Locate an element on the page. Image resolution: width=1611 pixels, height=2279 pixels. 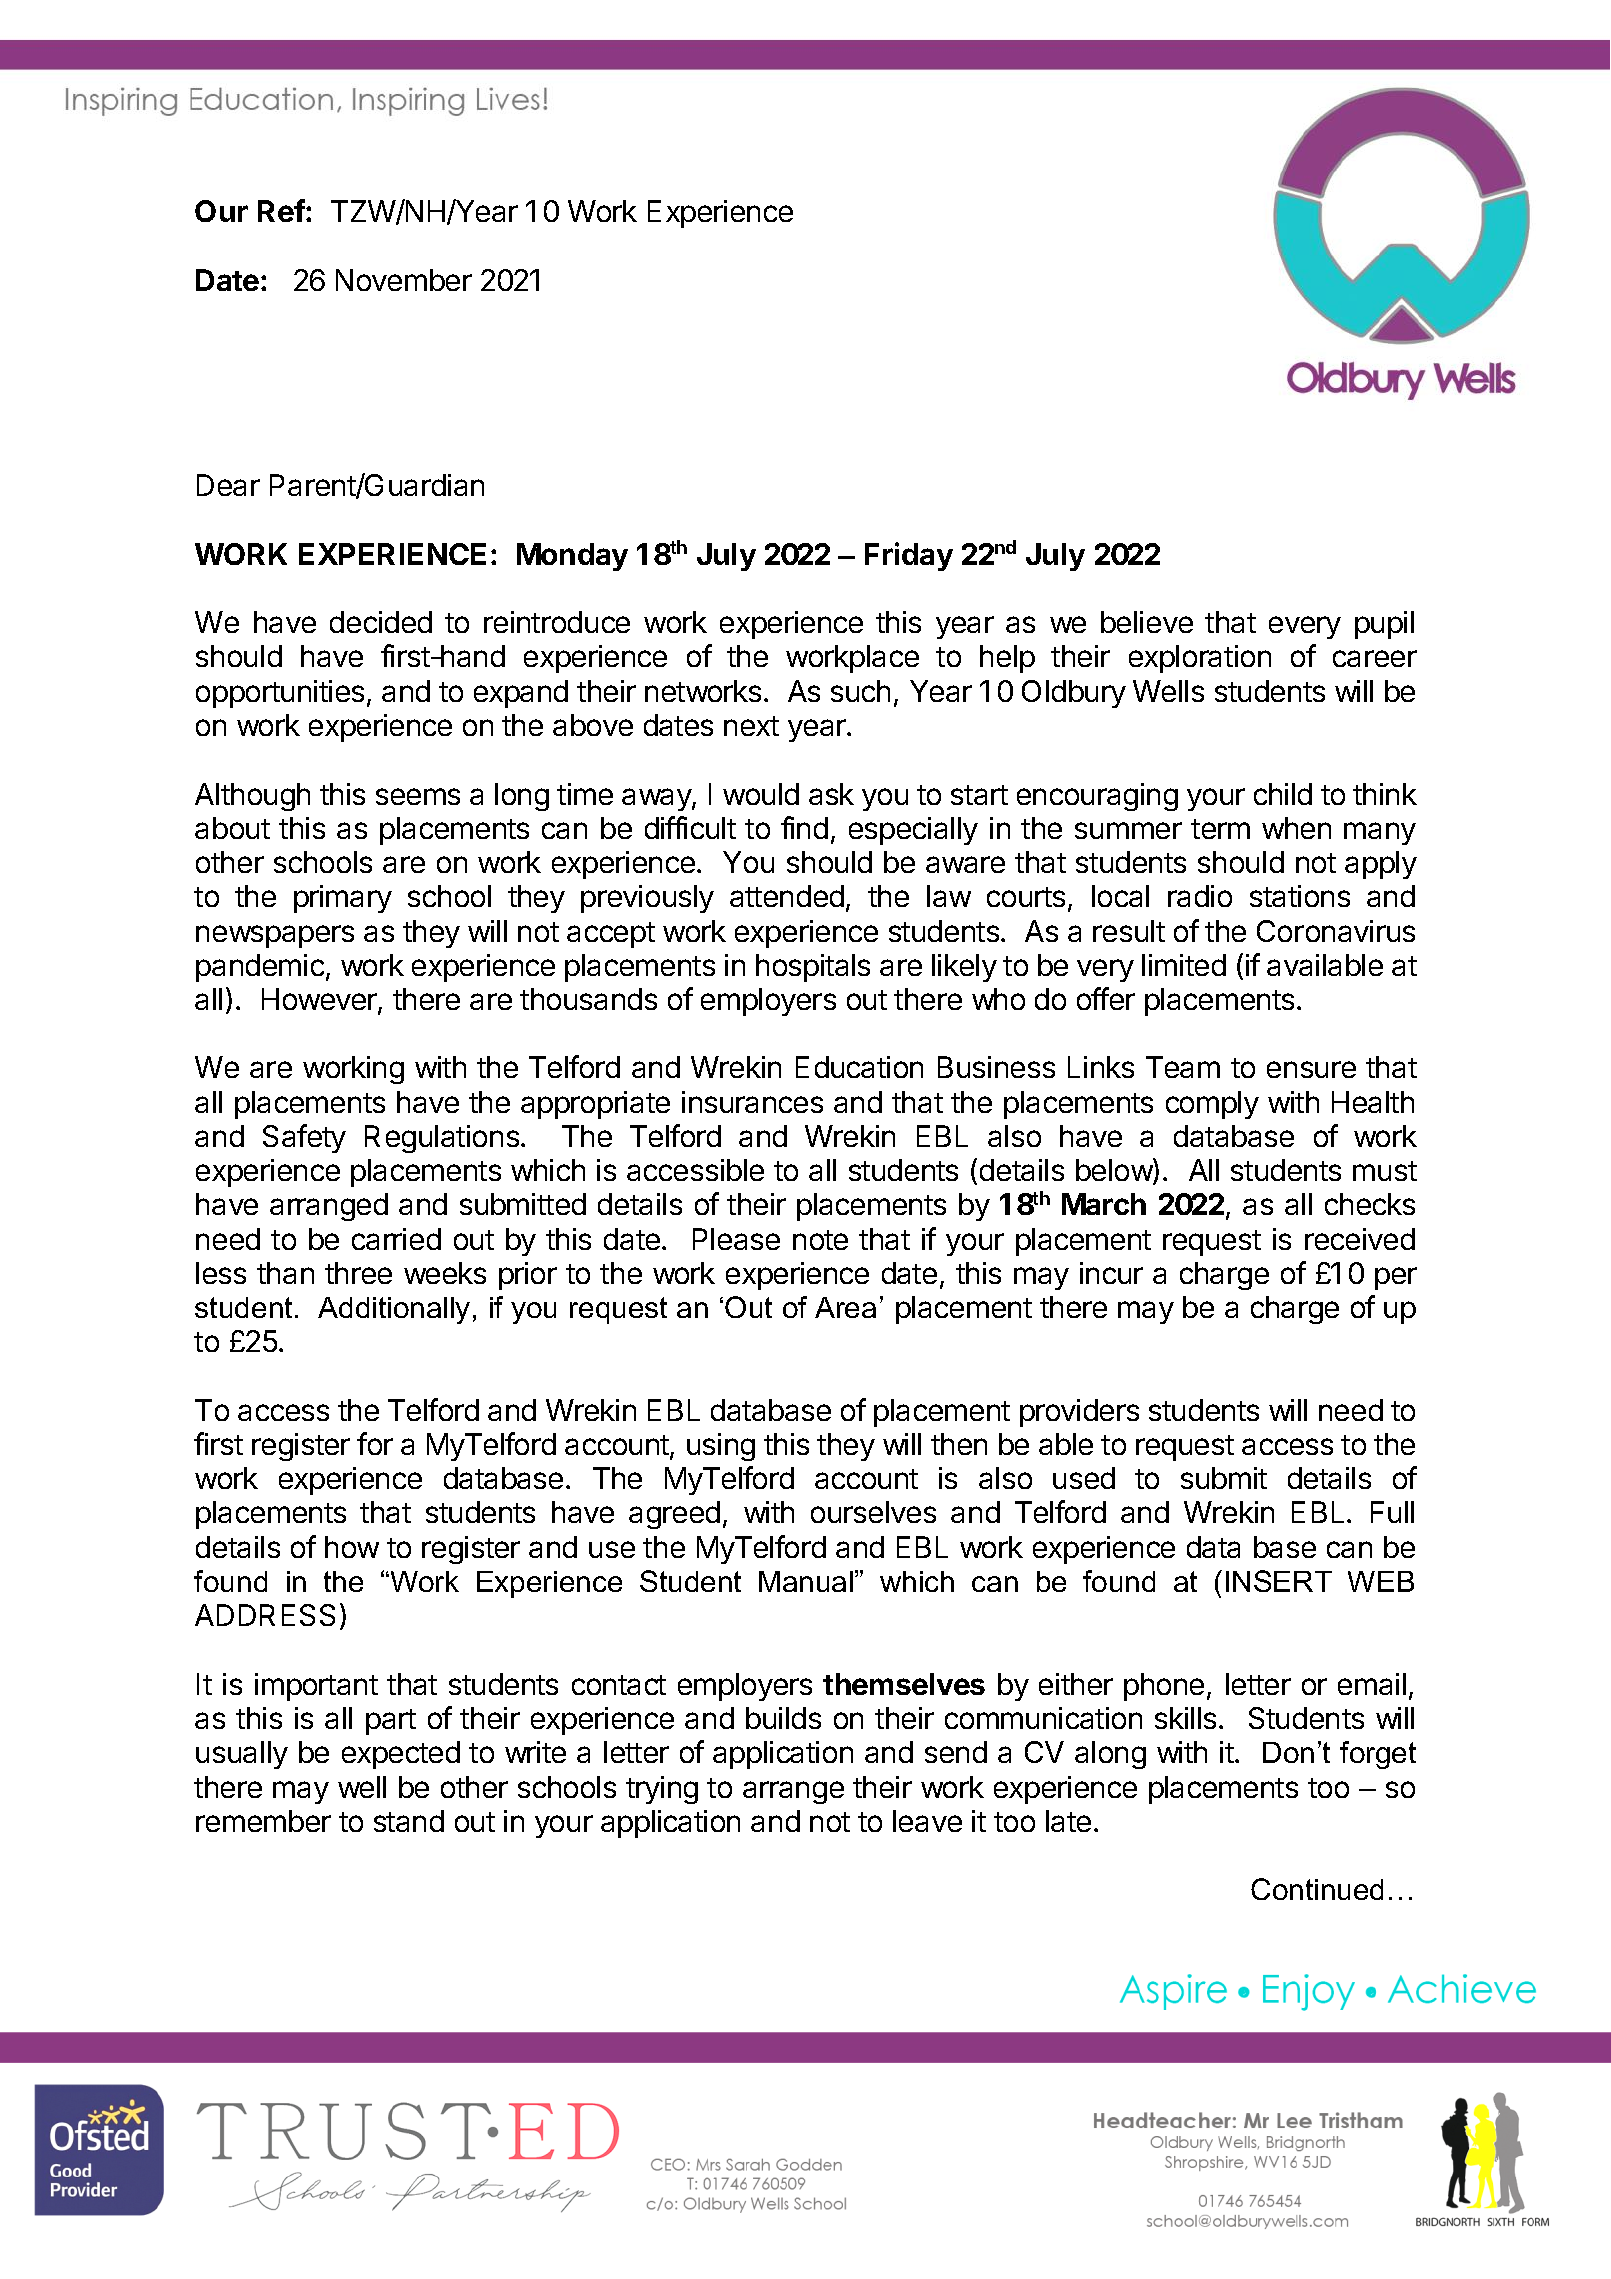
stand is located at coordinates (409, 1821).
